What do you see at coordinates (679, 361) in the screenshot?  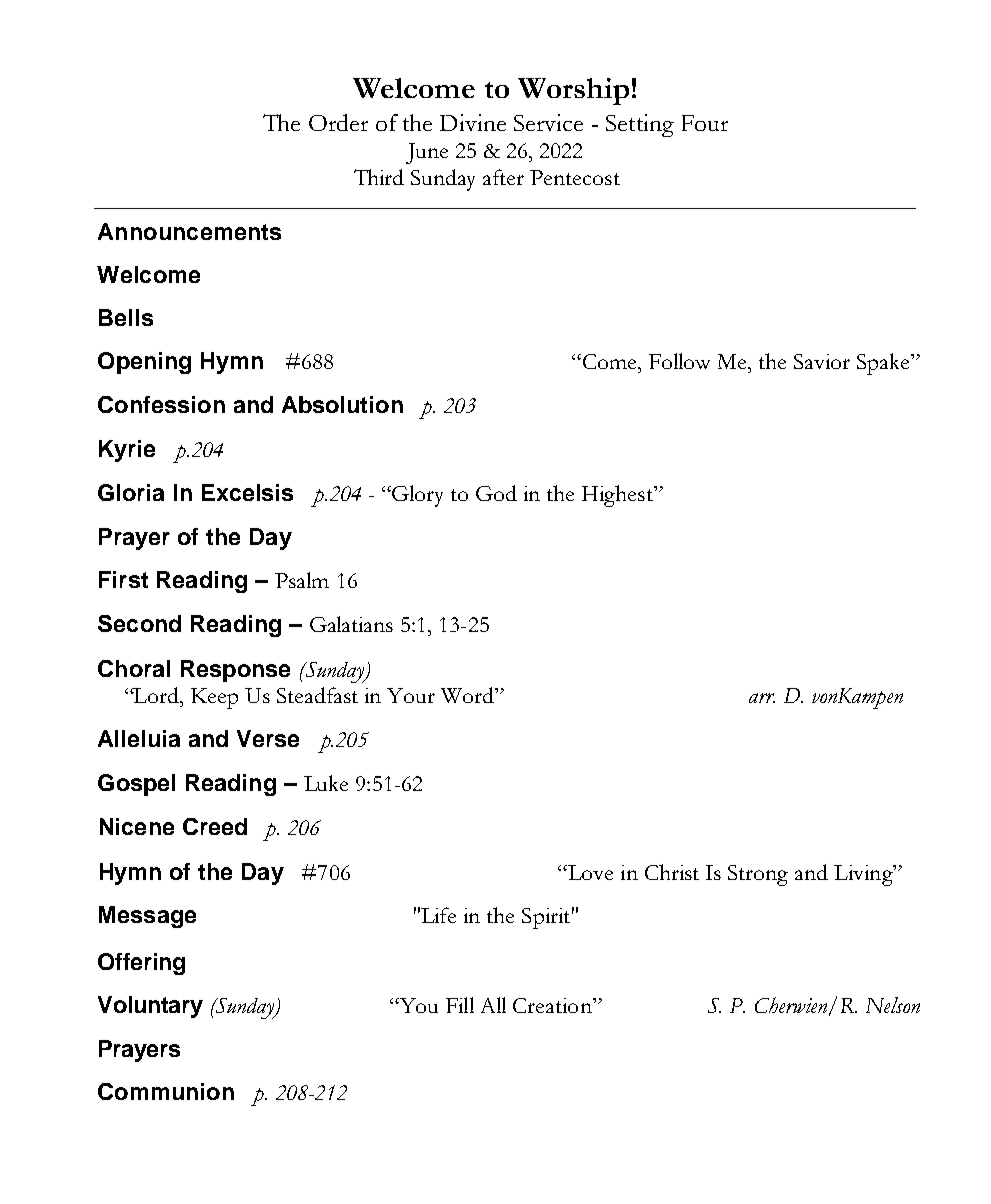 I see `Follow` at bounding box center [679, 361].
